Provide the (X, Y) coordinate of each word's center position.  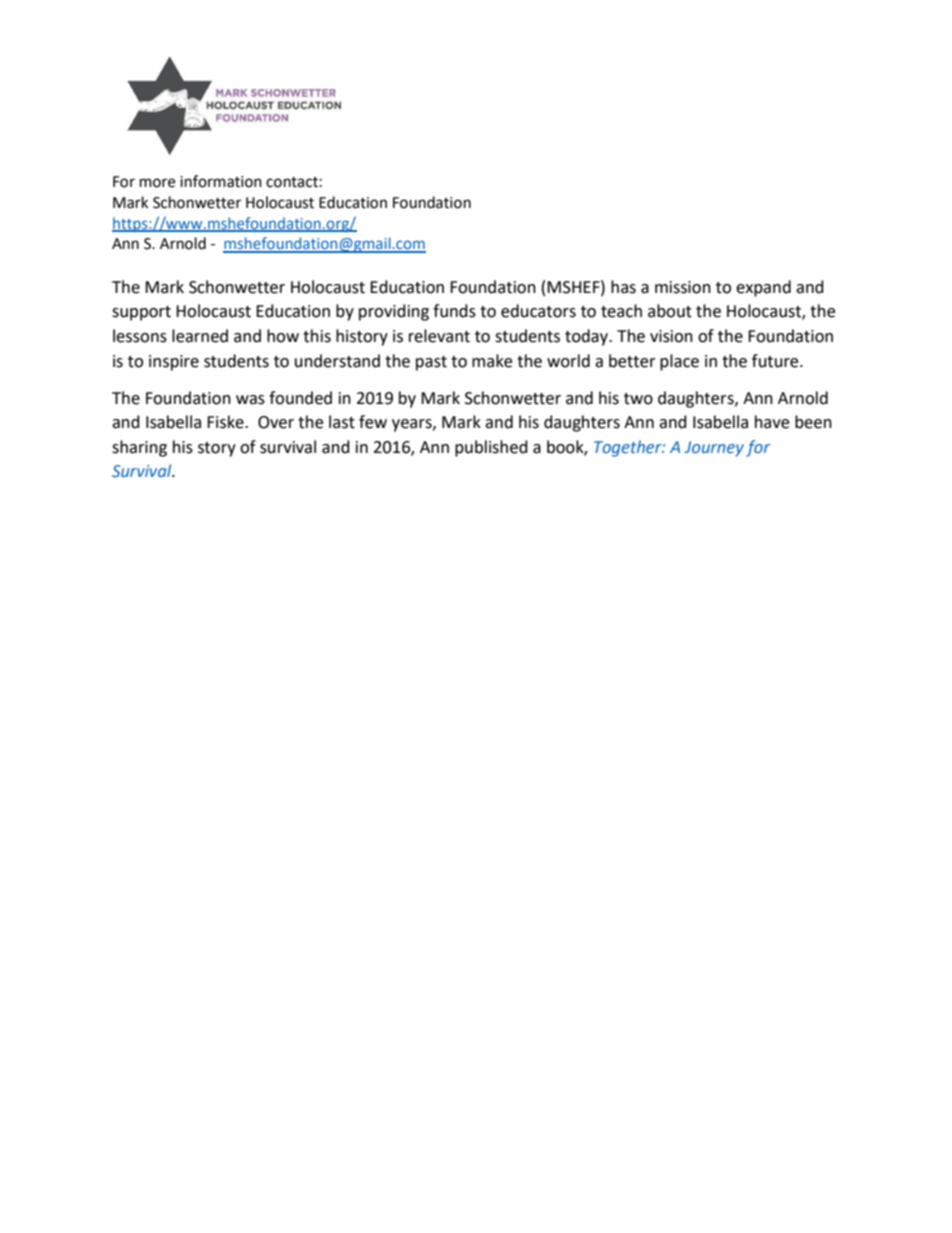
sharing (139, 448)
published (491, 448)
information (221, 181)
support (141, 313)
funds (454, 311)
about (670, 311)
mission (683, 287)
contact (292, 182)
